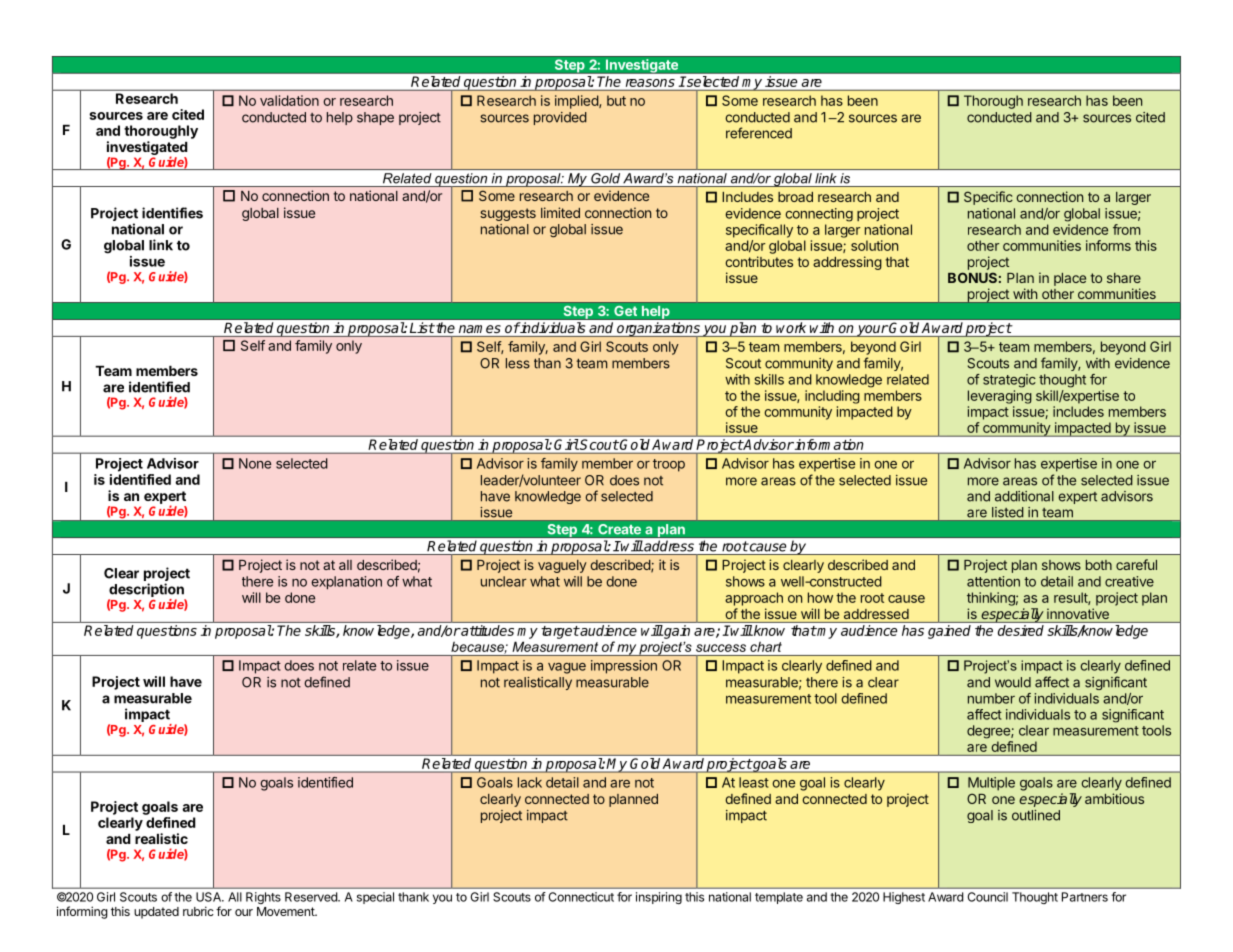 This screenshot has width=1233, height=952. What do you see at coordinates (147, 591) in the screenshot?
I see `description` at bounding box center [147, 591].
